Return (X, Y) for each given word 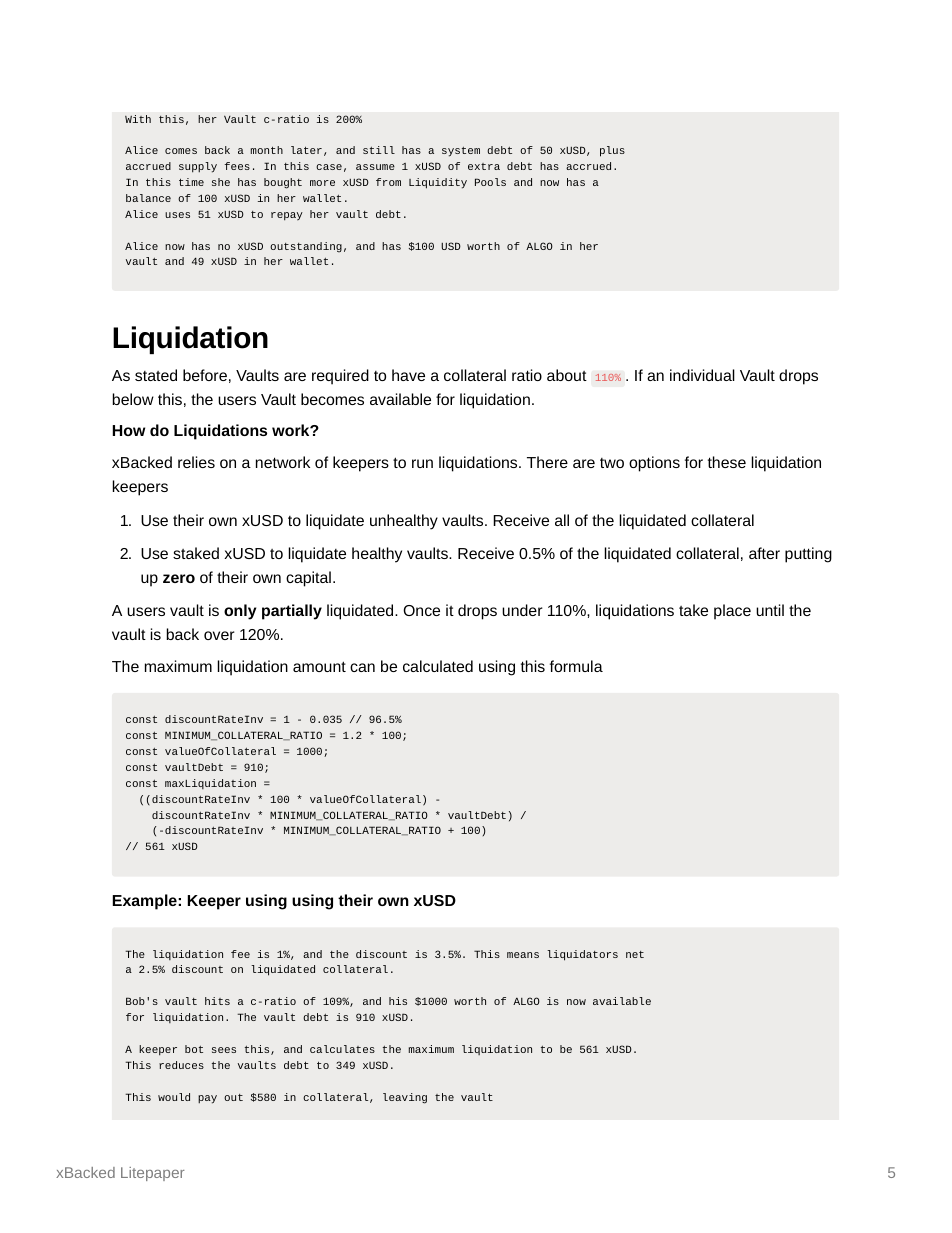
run (422, 463)
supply (198, 167)
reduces (181, 1065)
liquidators (582, 955)
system (461, 152)
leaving (405, 1098)
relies (196, 462)
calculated (438, 666)
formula (576, 666)
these (727, 462)
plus (612, 151)
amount (319, 666)
